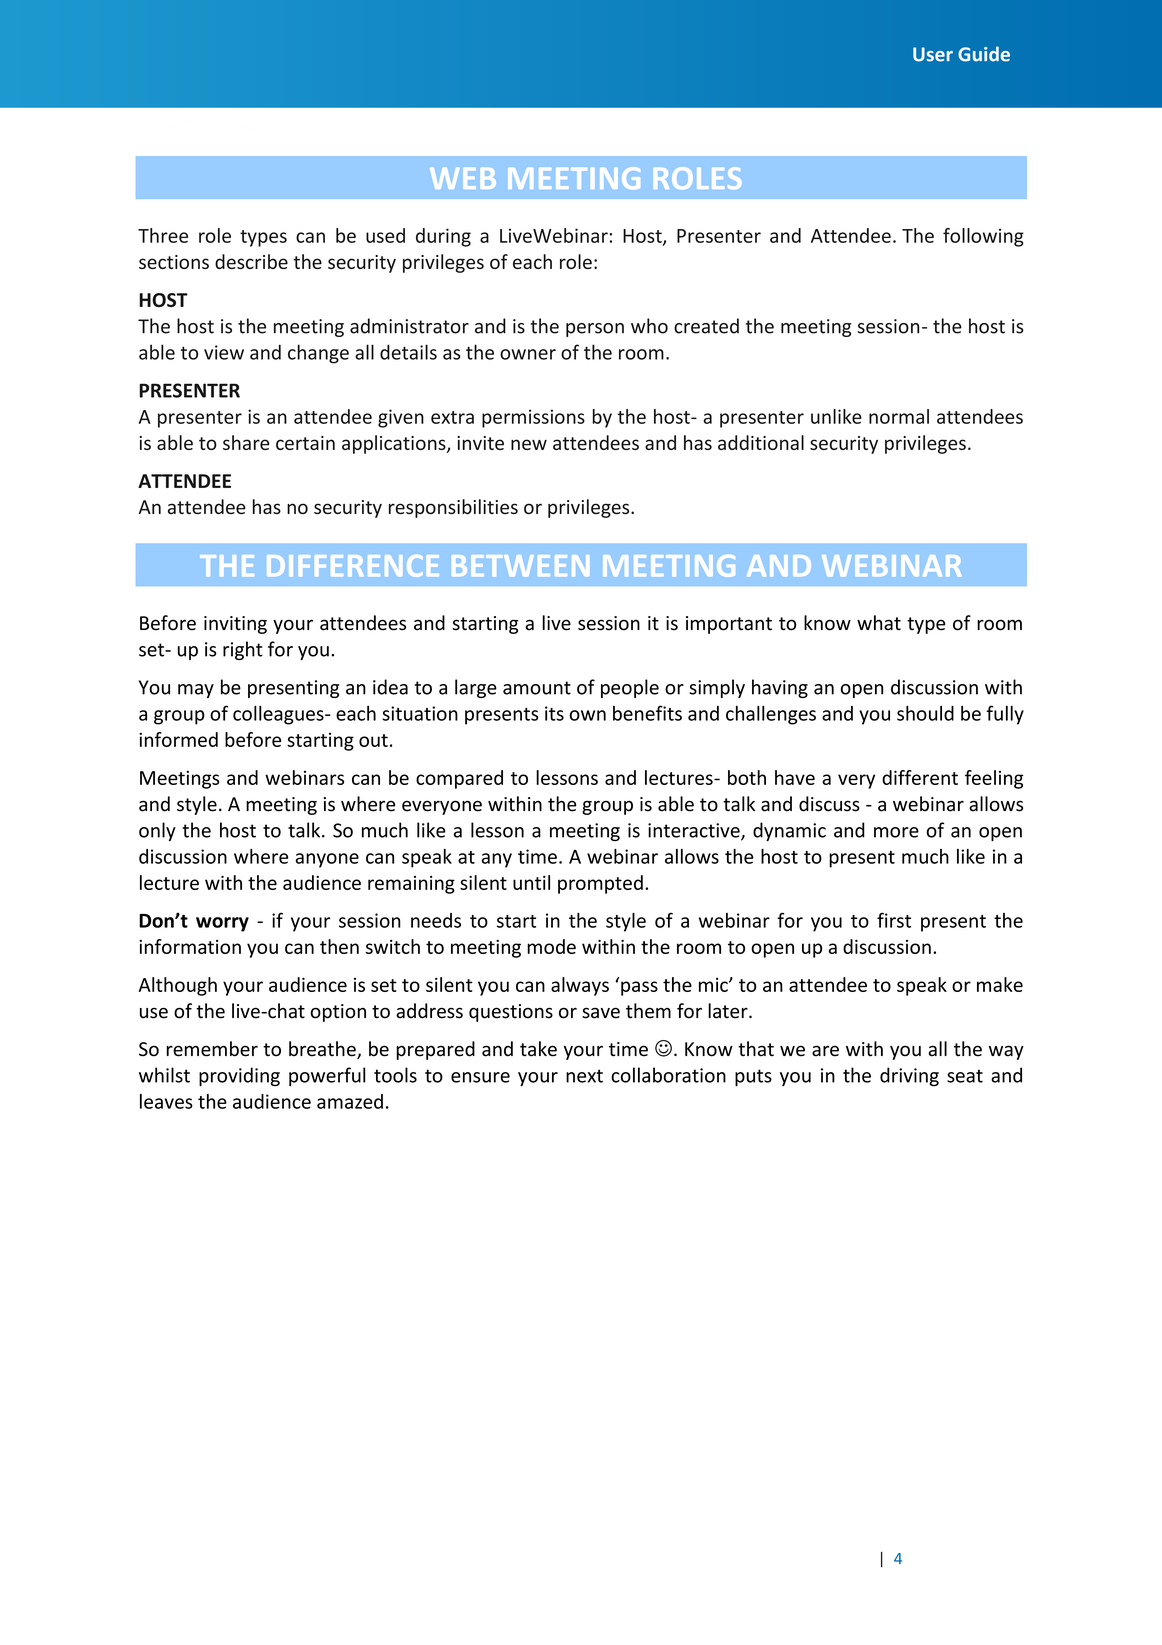 Image resolution: width=1162 pixels, height=1645 pixels. What do you see at coordinates (327, 860) in the screenshot?
I see `anyone` at bounding box center [327, 860].
